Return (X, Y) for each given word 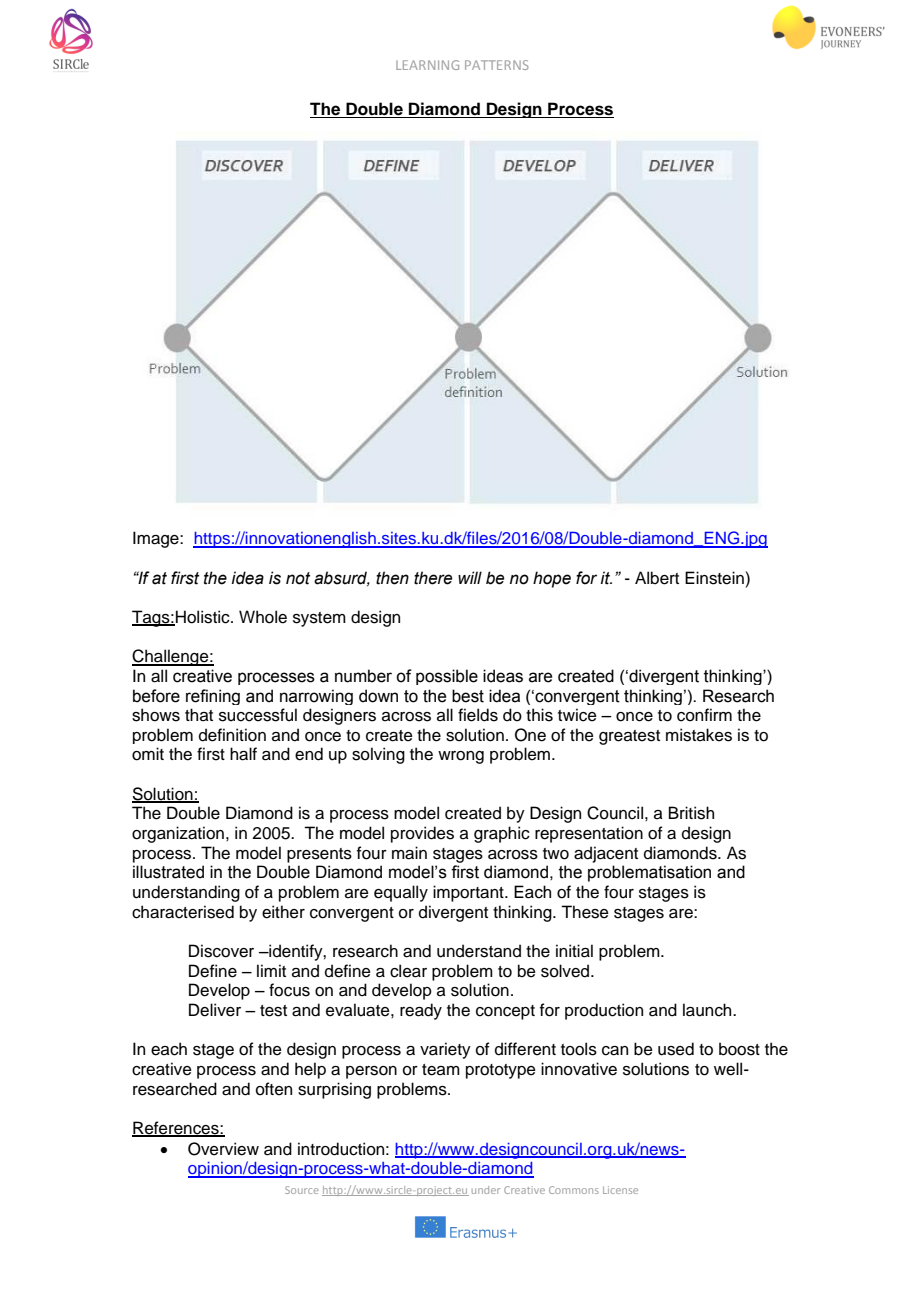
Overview (223, 1149)
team (441, 1070)
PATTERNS (497, 65)
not (298, 578)
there (433, 578)
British (691, 813)
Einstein (714, 578)
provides (422, 834)
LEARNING (427, 65)
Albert (657, 578)
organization (178, 834)
